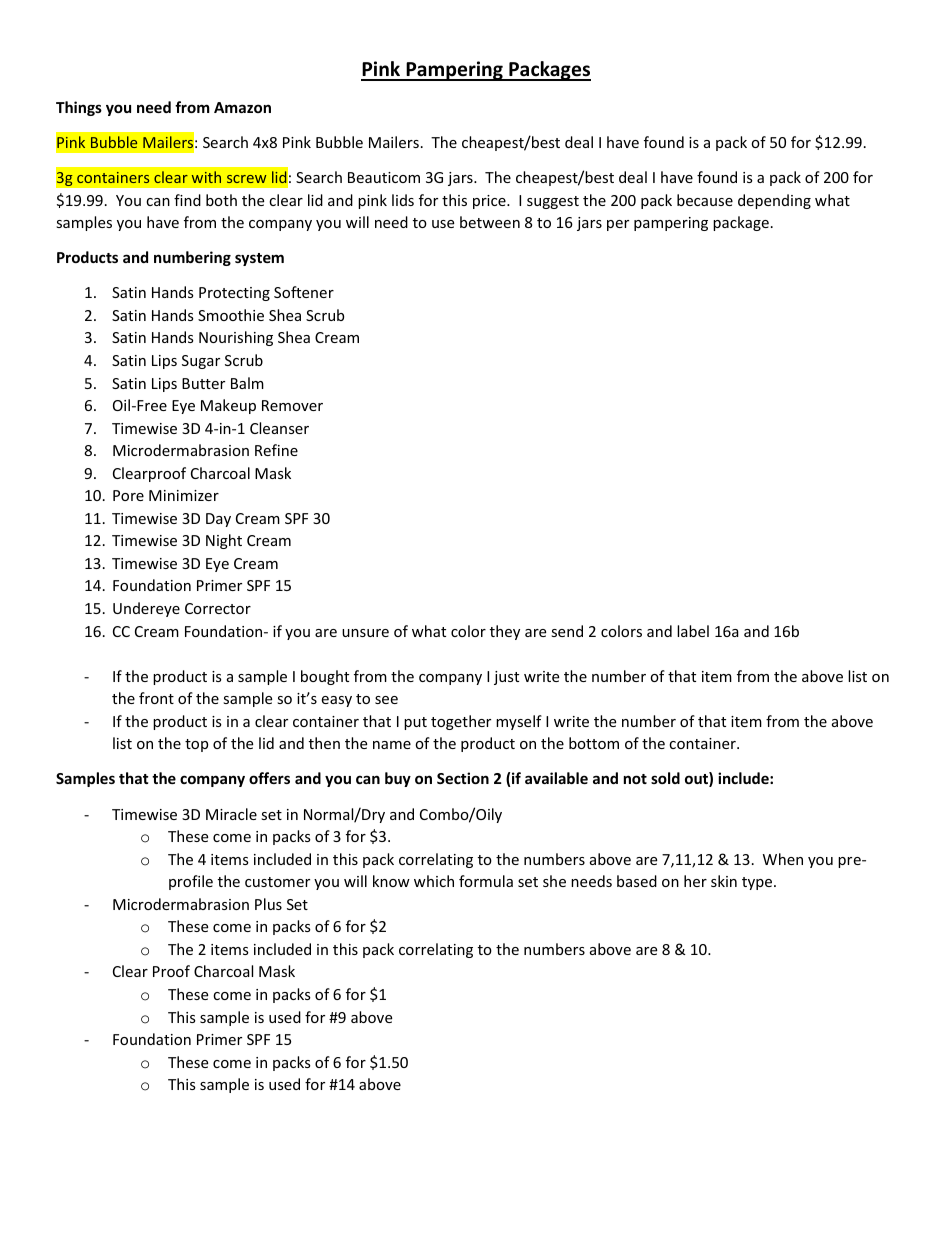 The width and height of the image is (952, 1233). I want to click on Amazon, so click(242, 107).
